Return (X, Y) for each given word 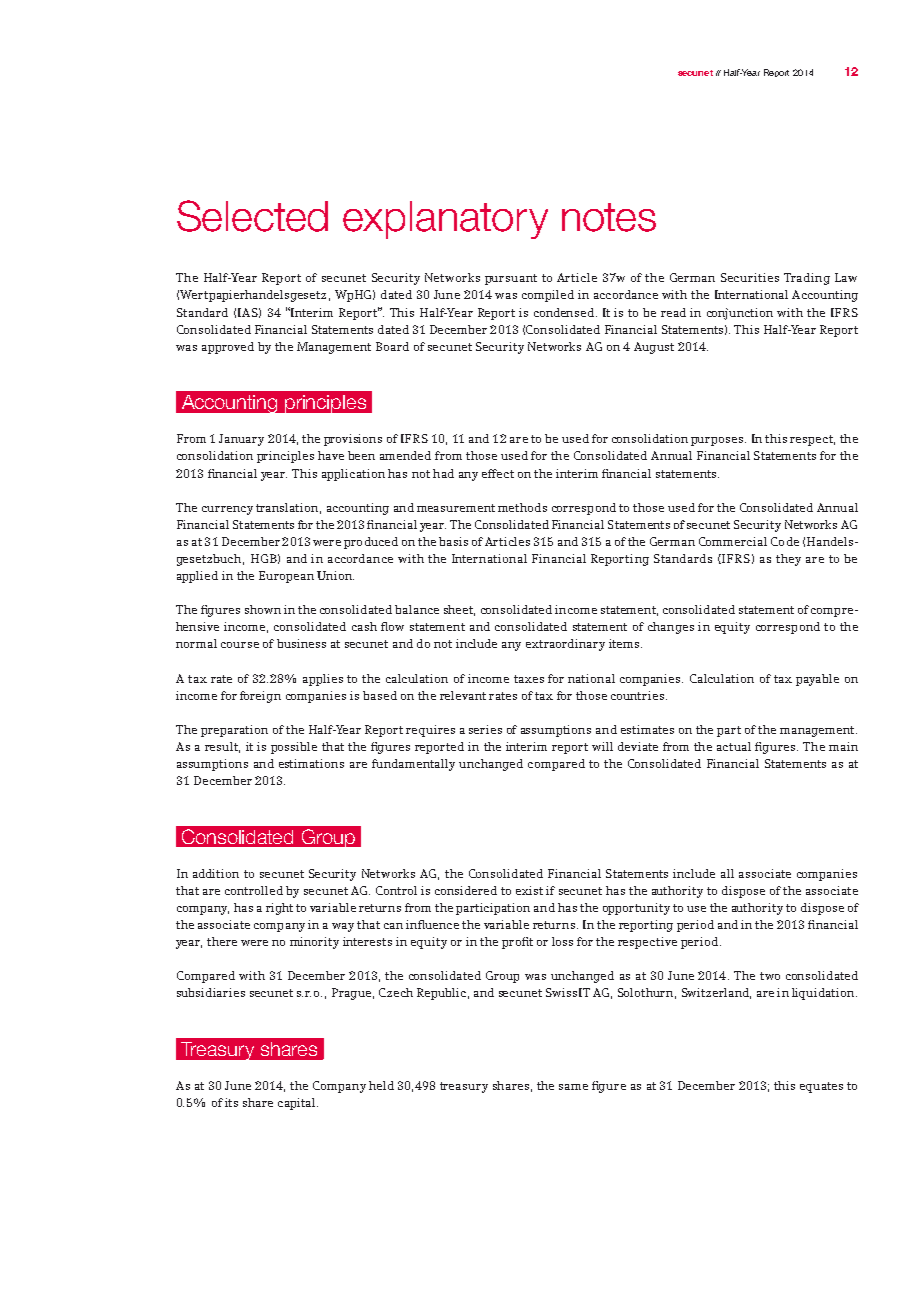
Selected (252, 216)
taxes (529, 679)
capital (298, 1104)
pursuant (511, 279)
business (301, 643)
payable (817, 680)
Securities (750, 277)
